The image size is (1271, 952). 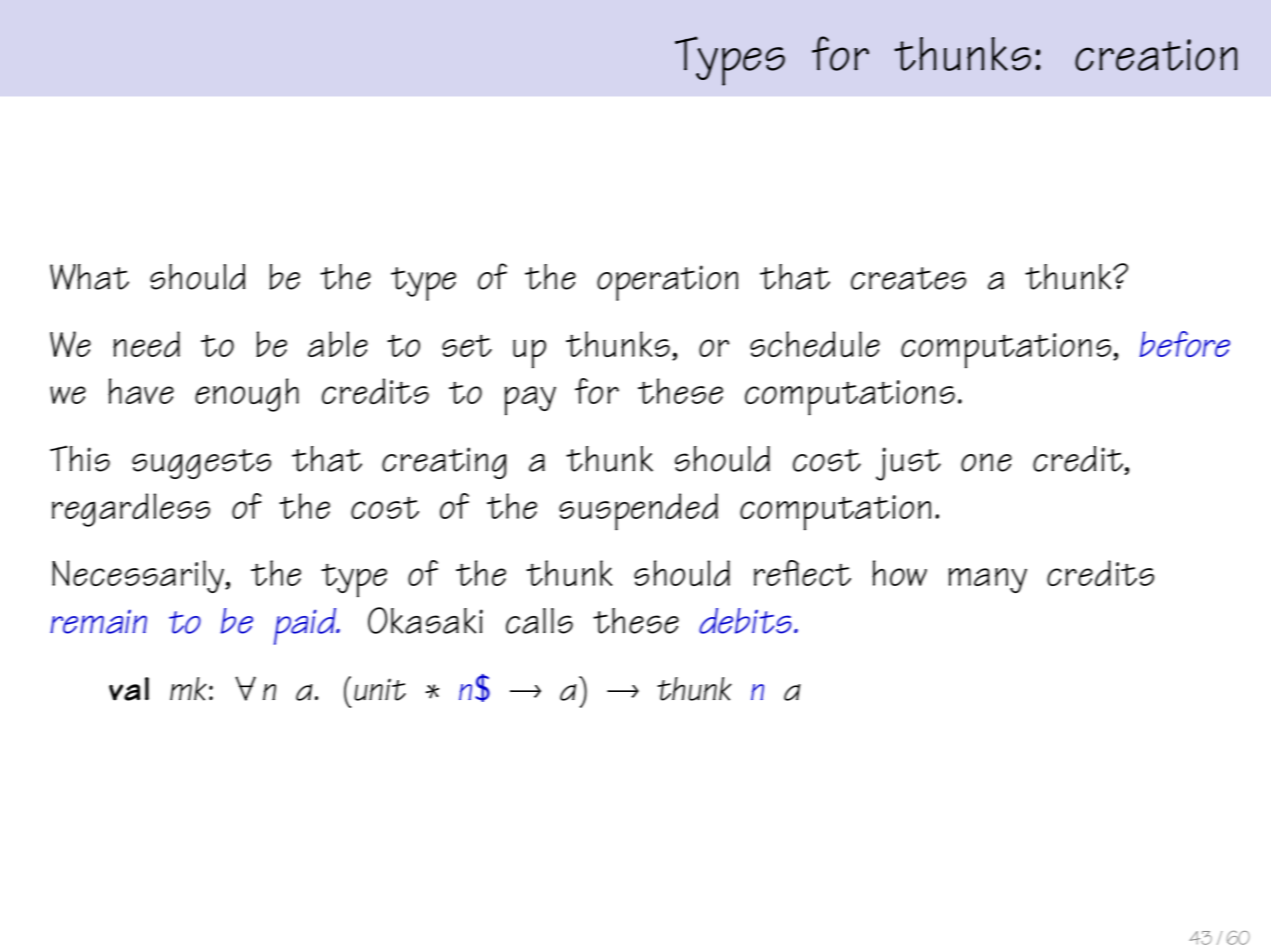 I want to click on creates, so click(x=908, y=278).
